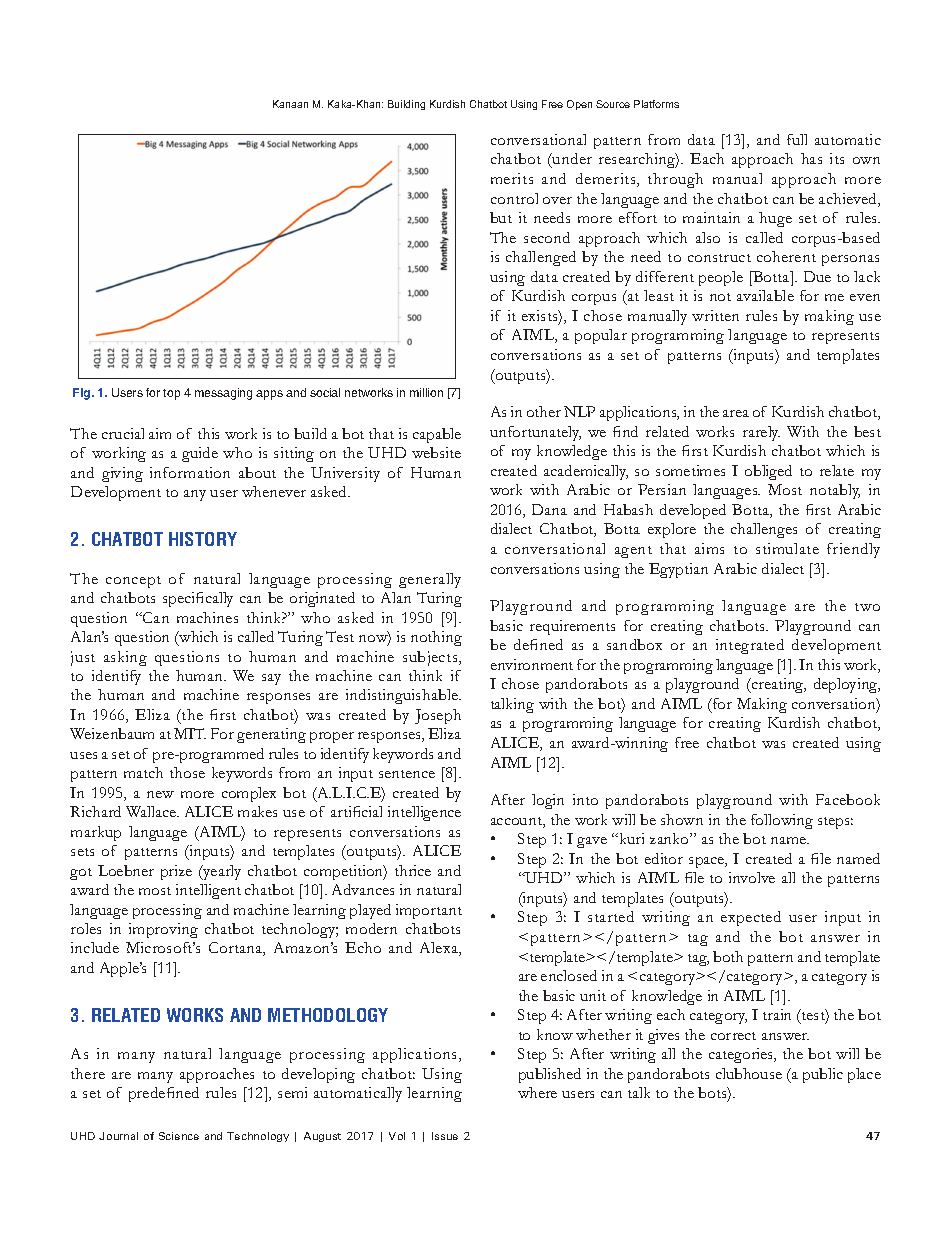  What do you see at coordinates (179, 1136) in the document?
I see `Science` at bounding box center [179, 1136].
